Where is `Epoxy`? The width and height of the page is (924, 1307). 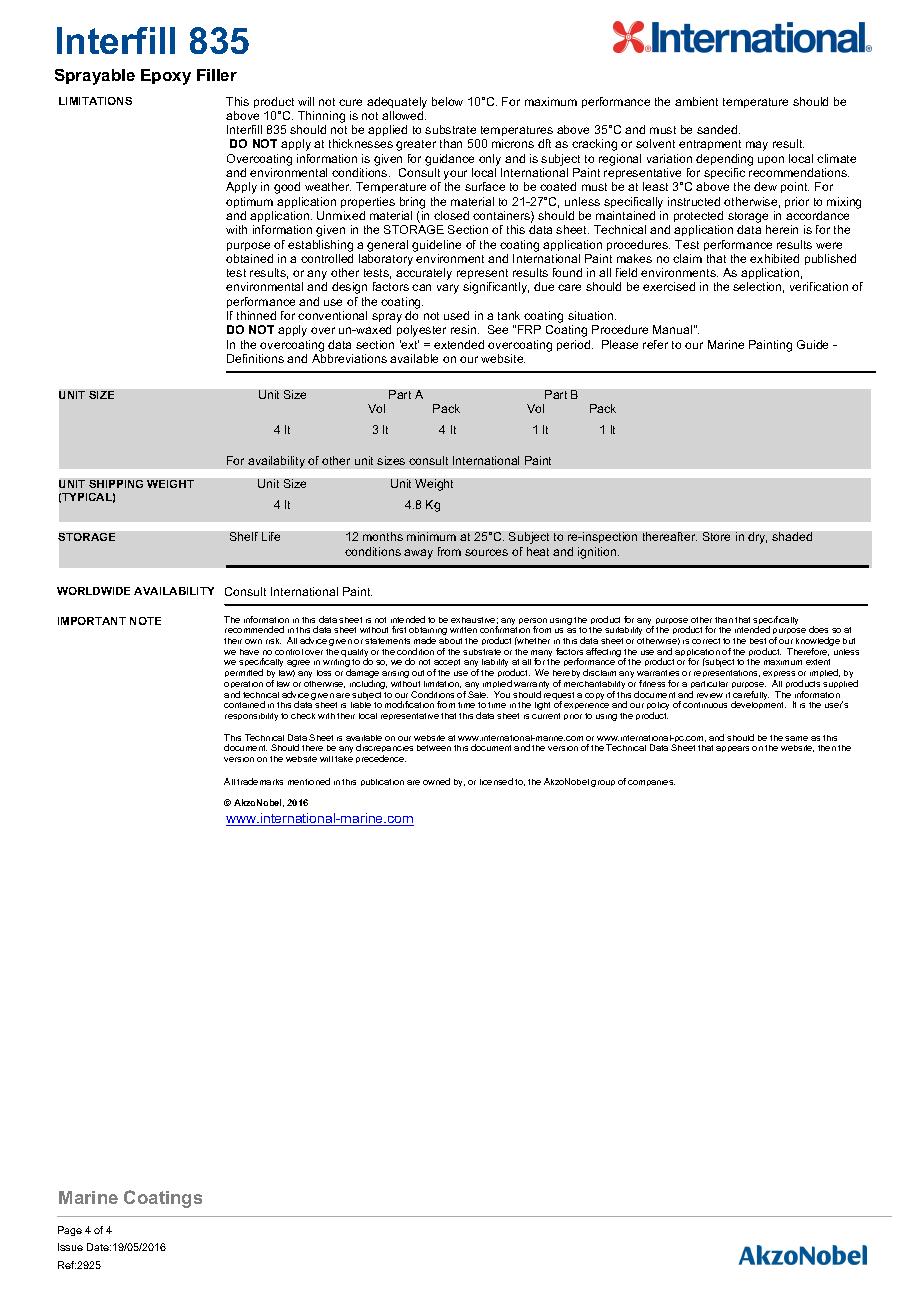
Epoxy is located at coordinates (166, 77).
